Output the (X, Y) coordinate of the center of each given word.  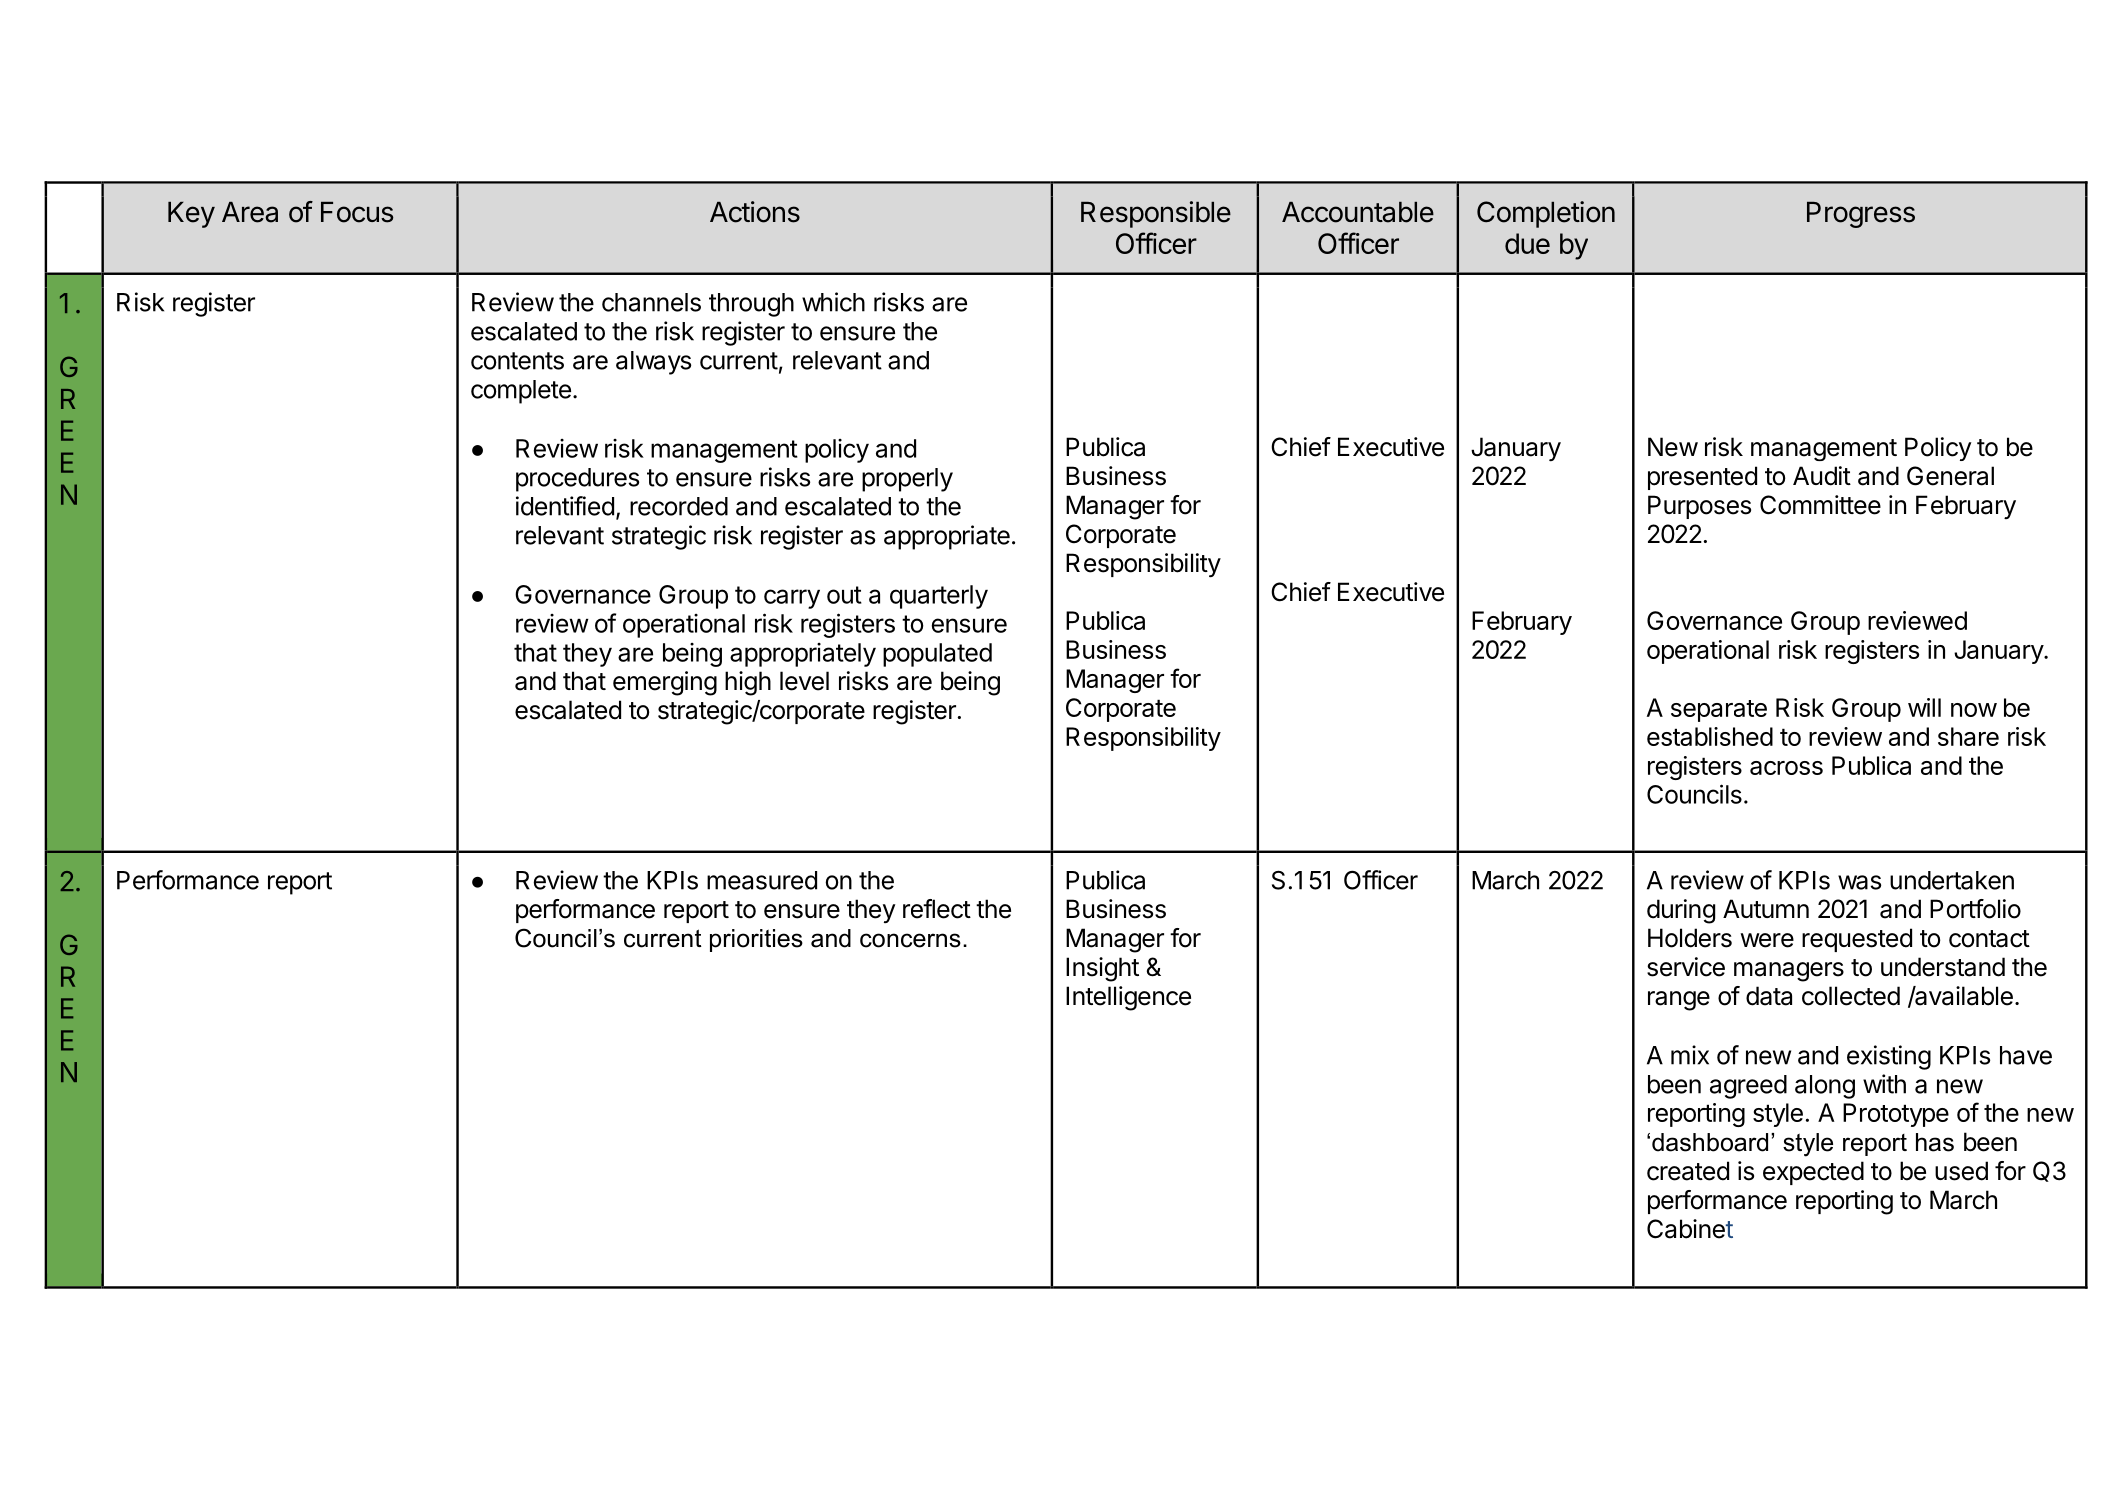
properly (907, 480)
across (1786, 768)
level (804, 681)
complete (521, 392)
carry (792, 599)
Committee (1820, 505)
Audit (1822, 476)
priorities (756, 940)
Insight (1102, 969)
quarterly (939, 597)
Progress (1861, 215)
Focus (357, 212)
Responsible (1156, 214)
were (1767, 940)
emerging (665, 683)
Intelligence (1128, 998)
